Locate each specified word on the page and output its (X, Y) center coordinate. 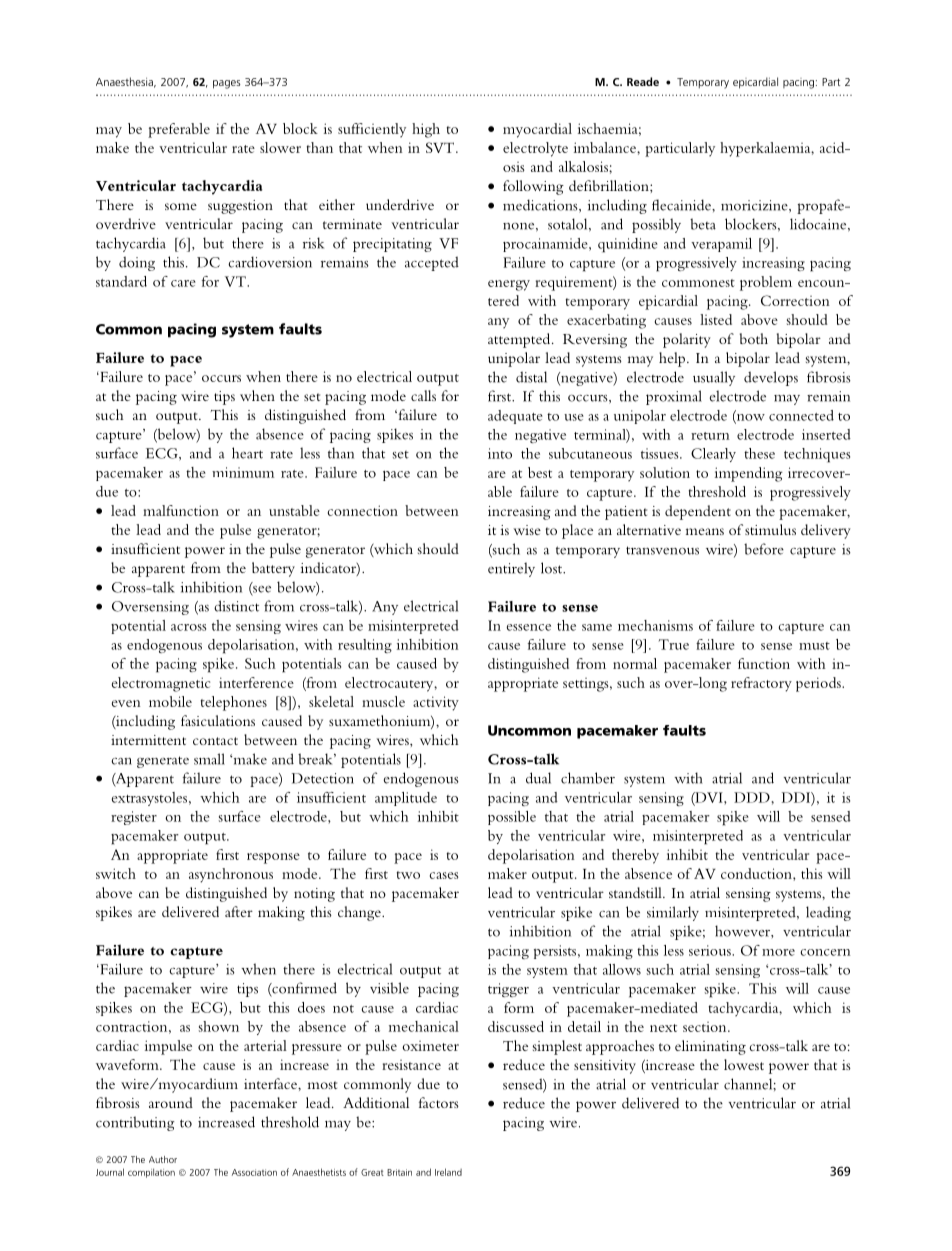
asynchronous (231, 875)
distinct (236, 606)
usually (714, 378)
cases (444, 875)
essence (528, 627)
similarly (673, 913)
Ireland (448, 1172)
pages (227, 84)
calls (423, 395)
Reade (643, 81)
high (426, 130)
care (183, 283)
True (674, 644)
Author (163, 1159)
